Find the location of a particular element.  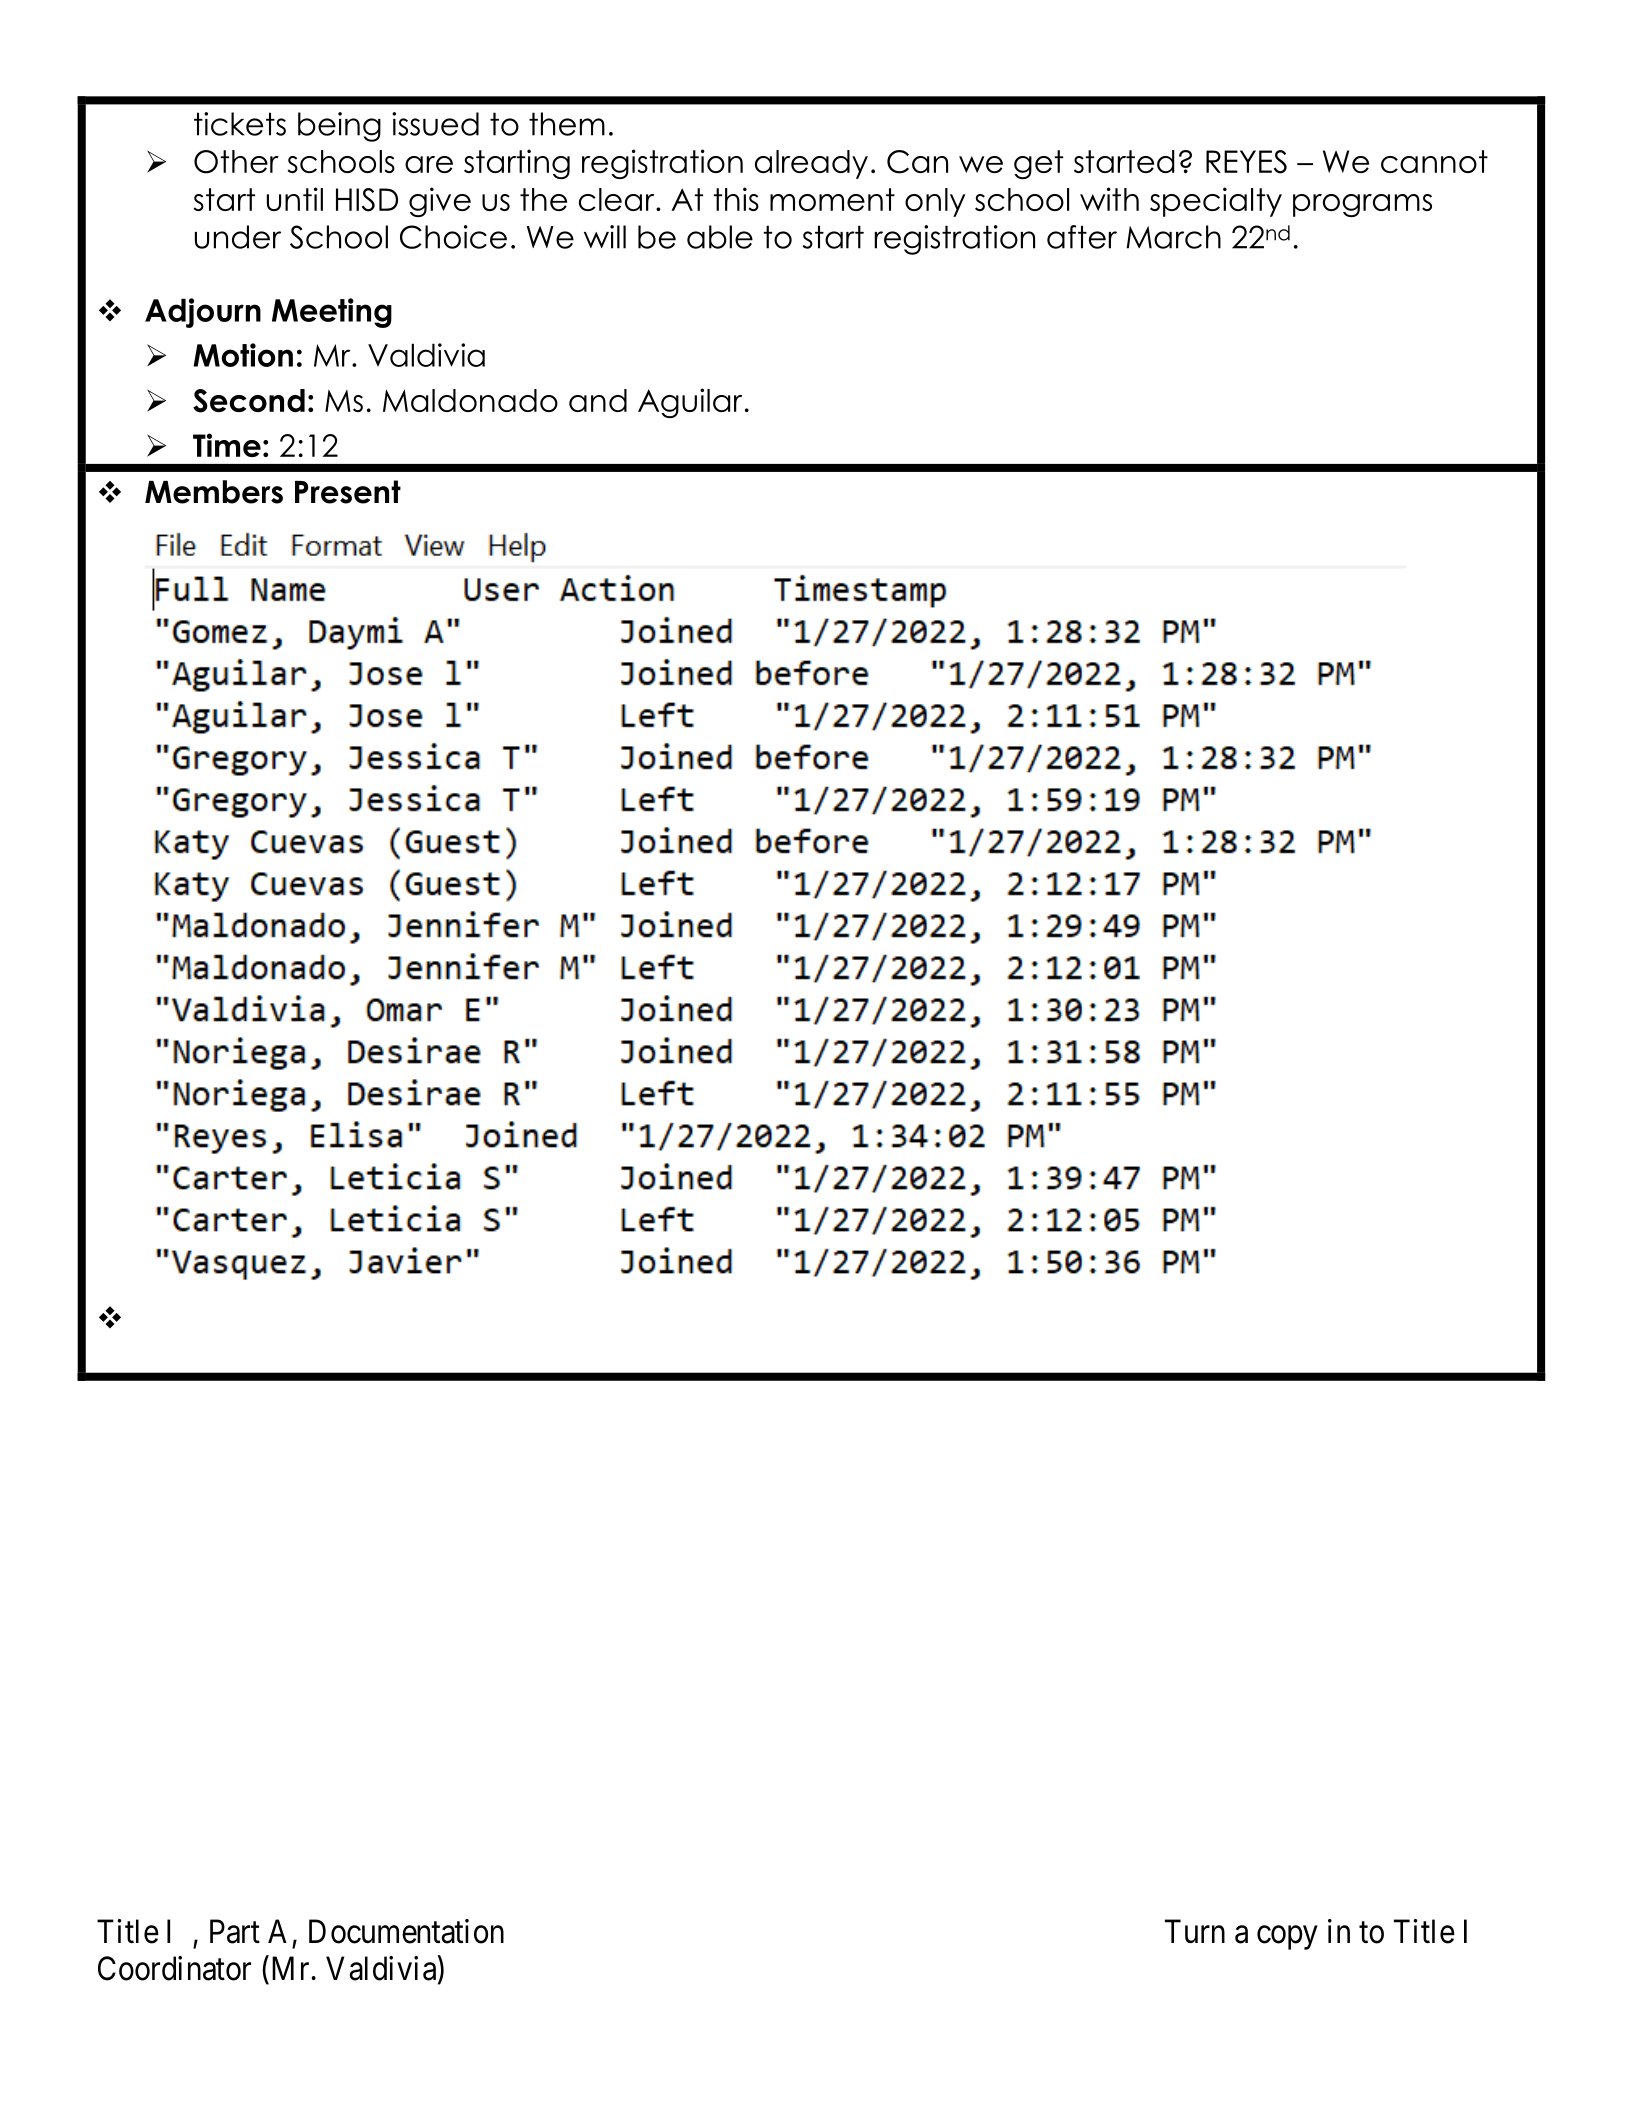

March is located at coordinates (1173, 237).
